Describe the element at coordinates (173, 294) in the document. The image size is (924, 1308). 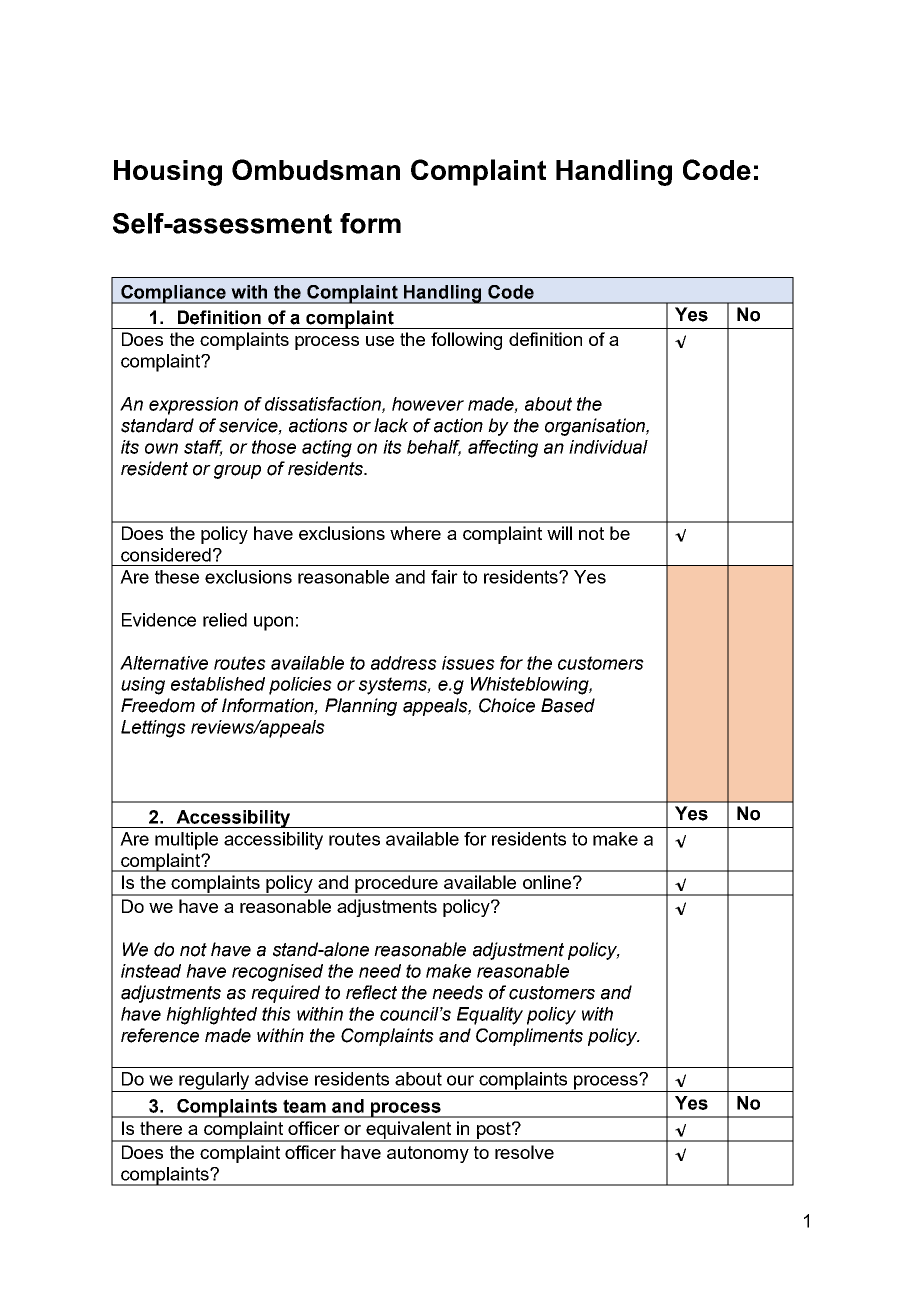
I see `Compliance` at that location.
